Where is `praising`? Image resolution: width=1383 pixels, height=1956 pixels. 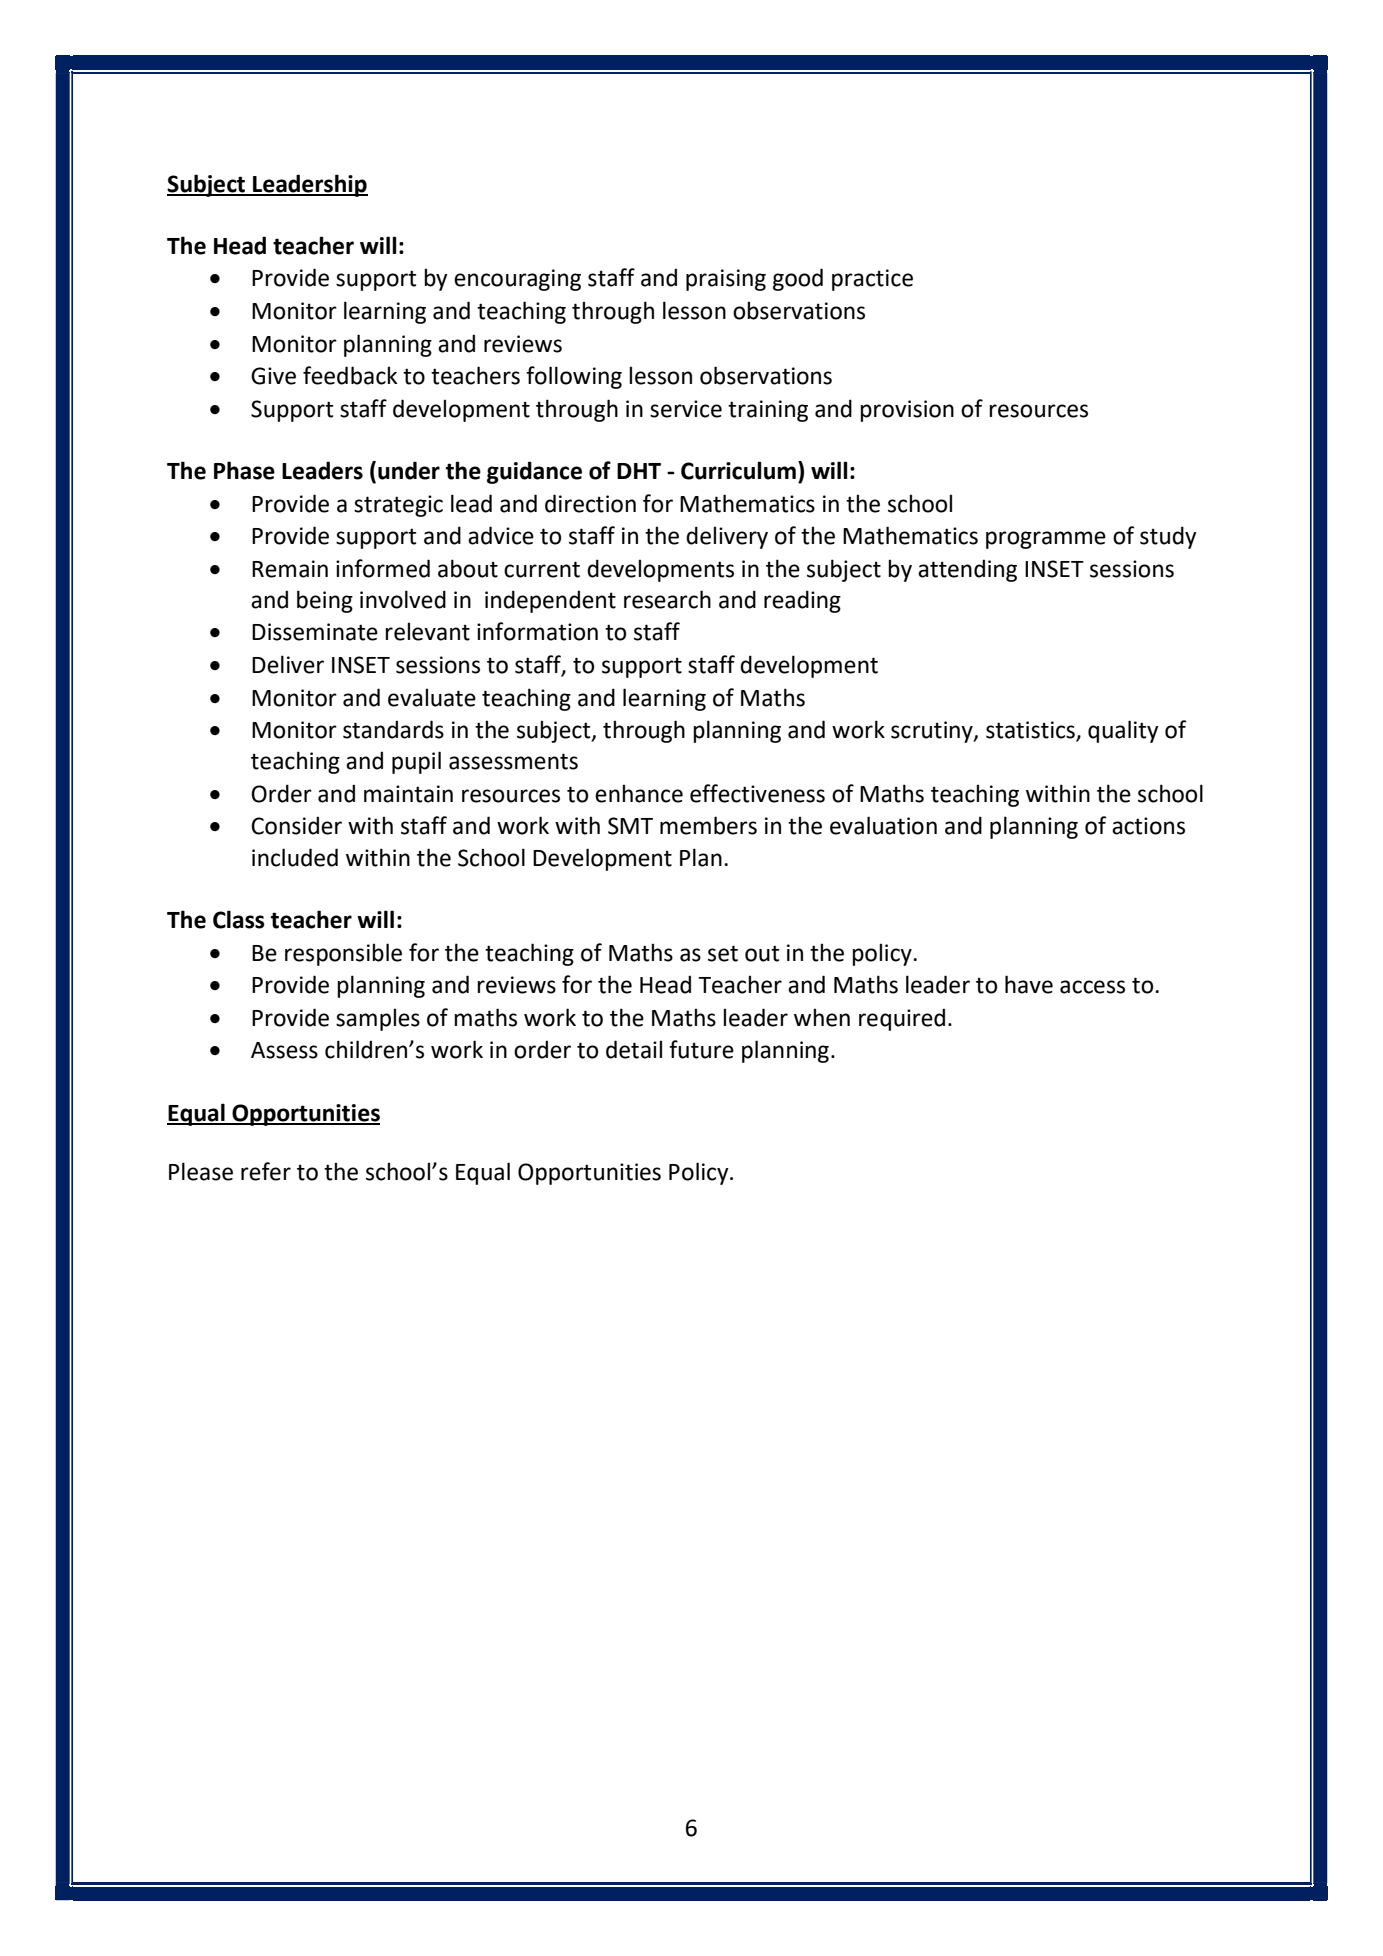 praising is located at coordinates (726, 280).
